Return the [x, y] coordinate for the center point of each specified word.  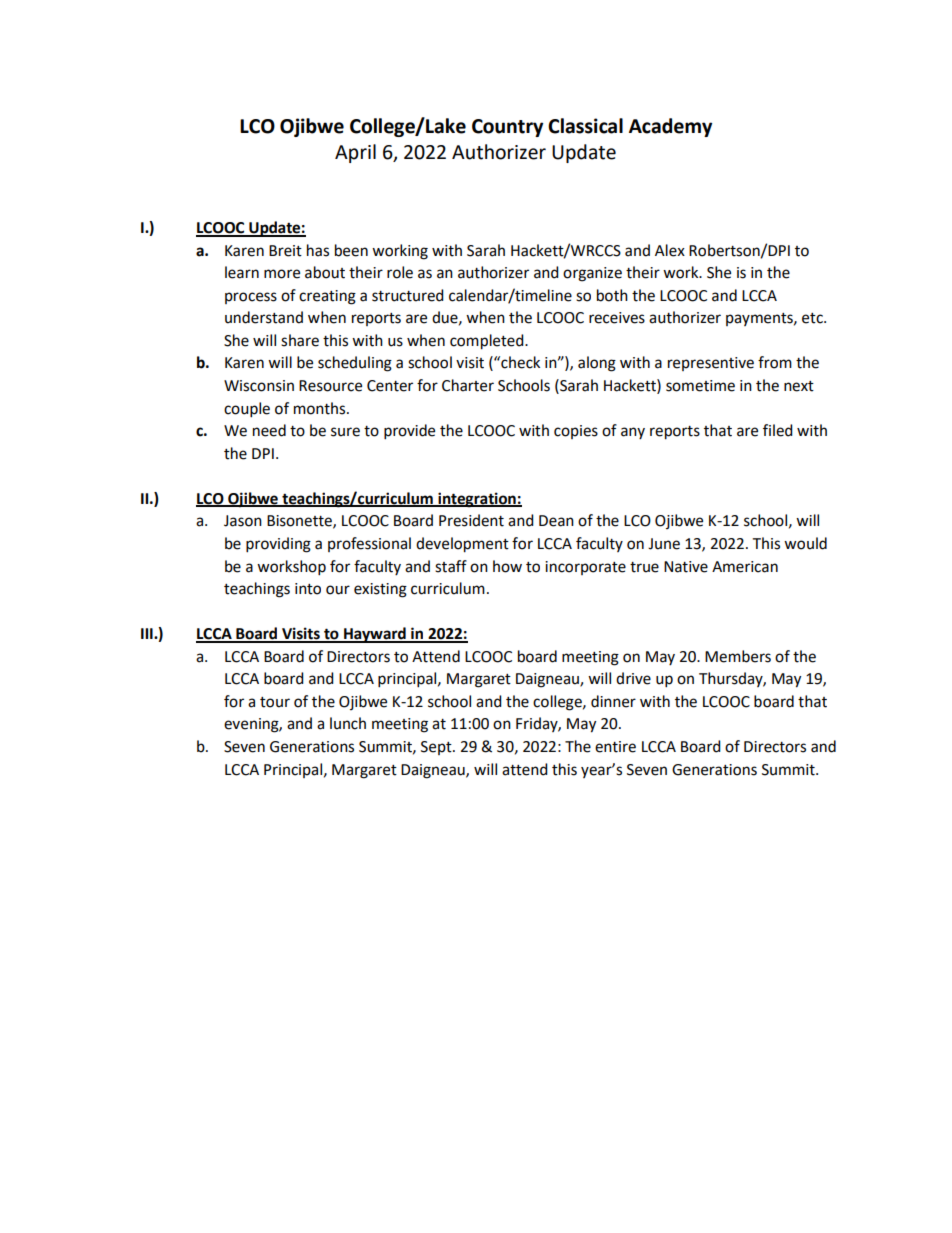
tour [275, 702]
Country [507, 128]
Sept [437, 748]
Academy [670, 127]
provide [409, 432]
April [355, 153]
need [269, 430]
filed [778, 430]
